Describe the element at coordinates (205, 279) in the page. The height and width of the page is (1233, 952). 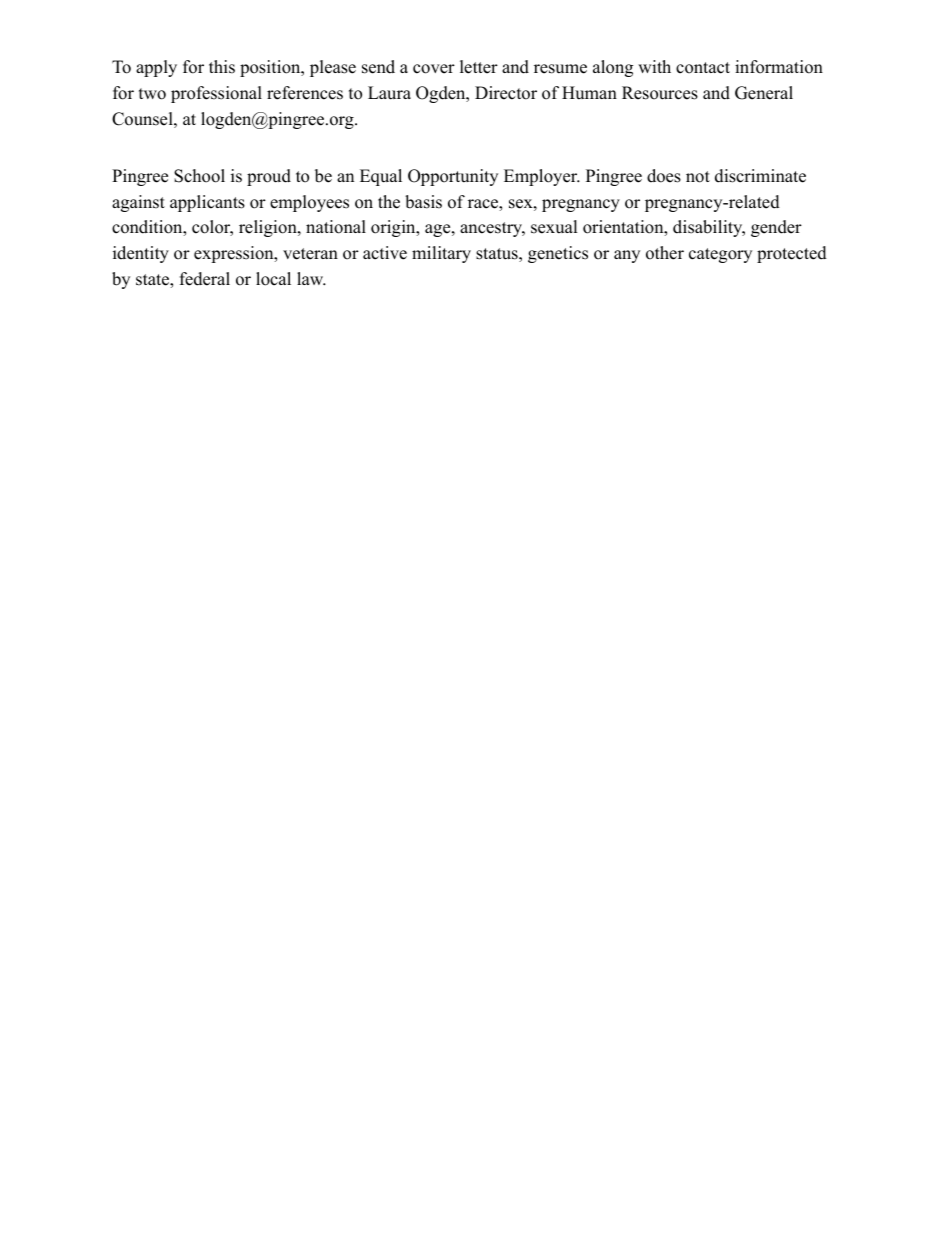
I see `federal` at that location.
